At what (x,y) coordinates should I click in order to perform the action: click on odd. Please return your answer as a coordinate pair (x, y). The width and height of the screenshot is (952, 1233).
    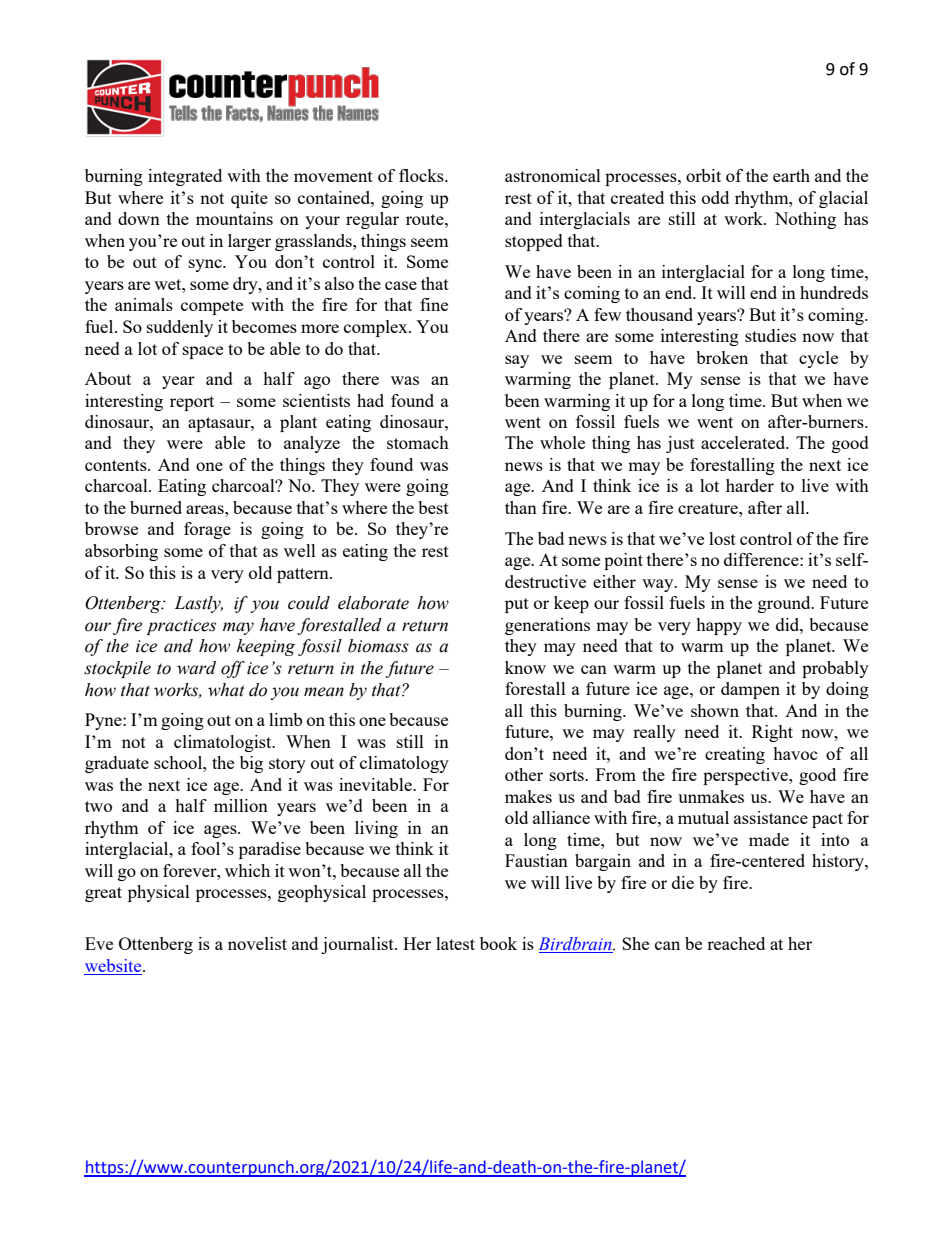
    Looking at the image, I should click on (715, 197).
